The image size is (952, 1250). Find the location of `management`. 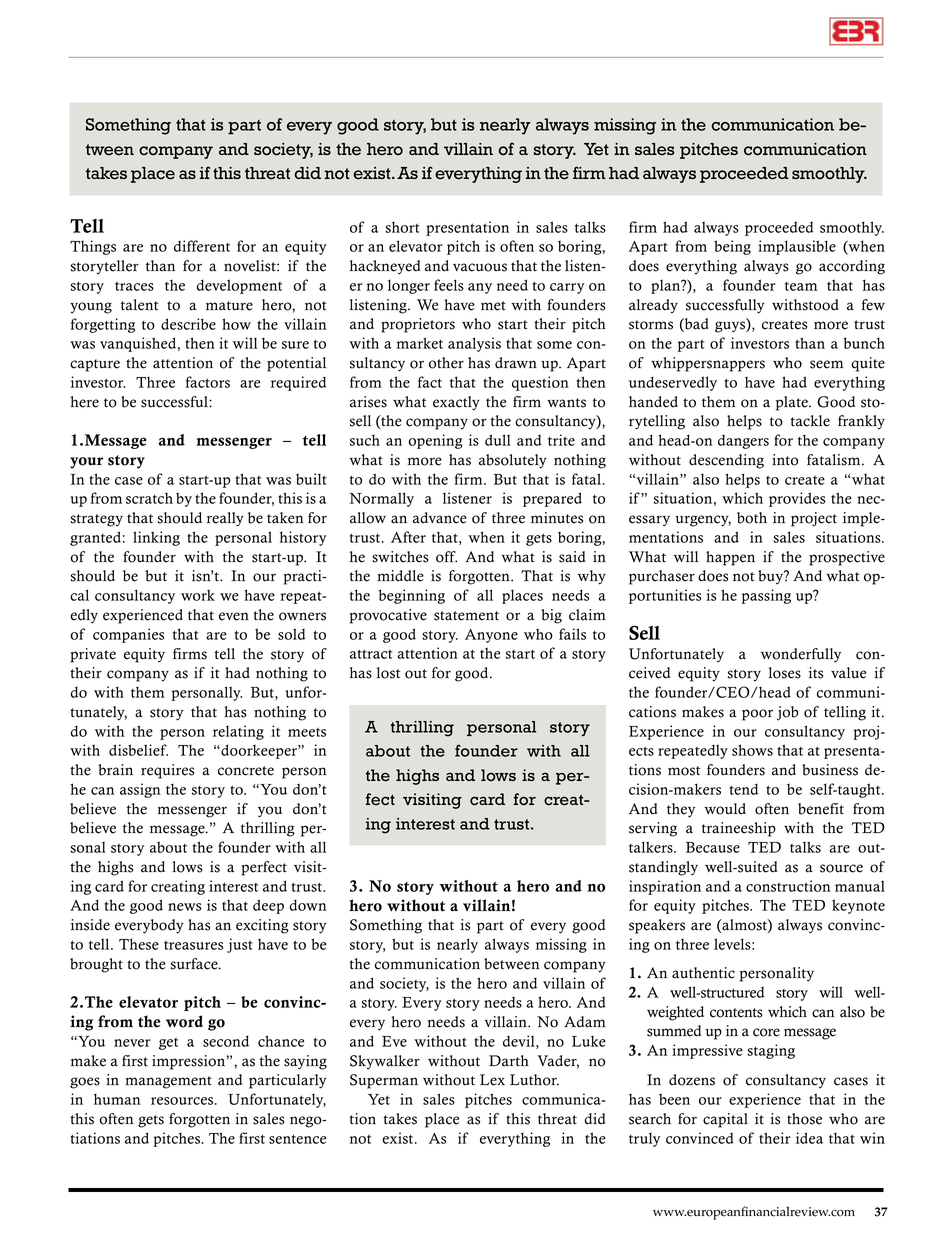

management is located at coordinates (168, 1082).
